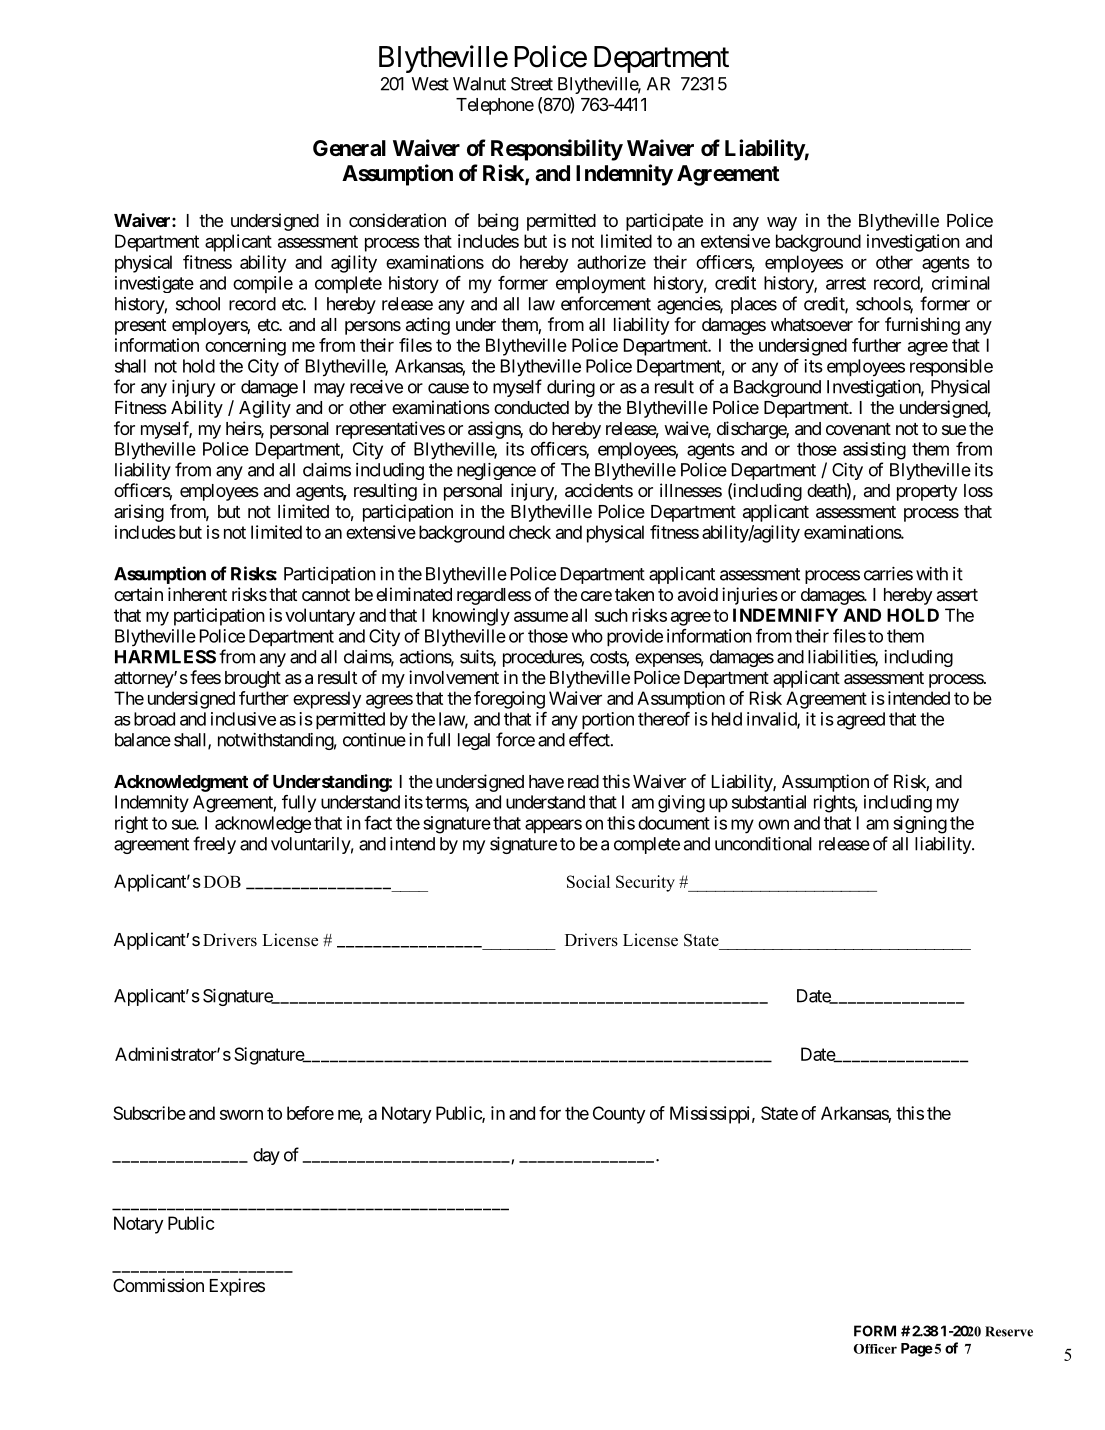 The width and height of the screenshot is (1105, 1430). What do you see at coordinates (772, 720) in the screenshot?
I see `invalid` at bounding box center [772, 720].
